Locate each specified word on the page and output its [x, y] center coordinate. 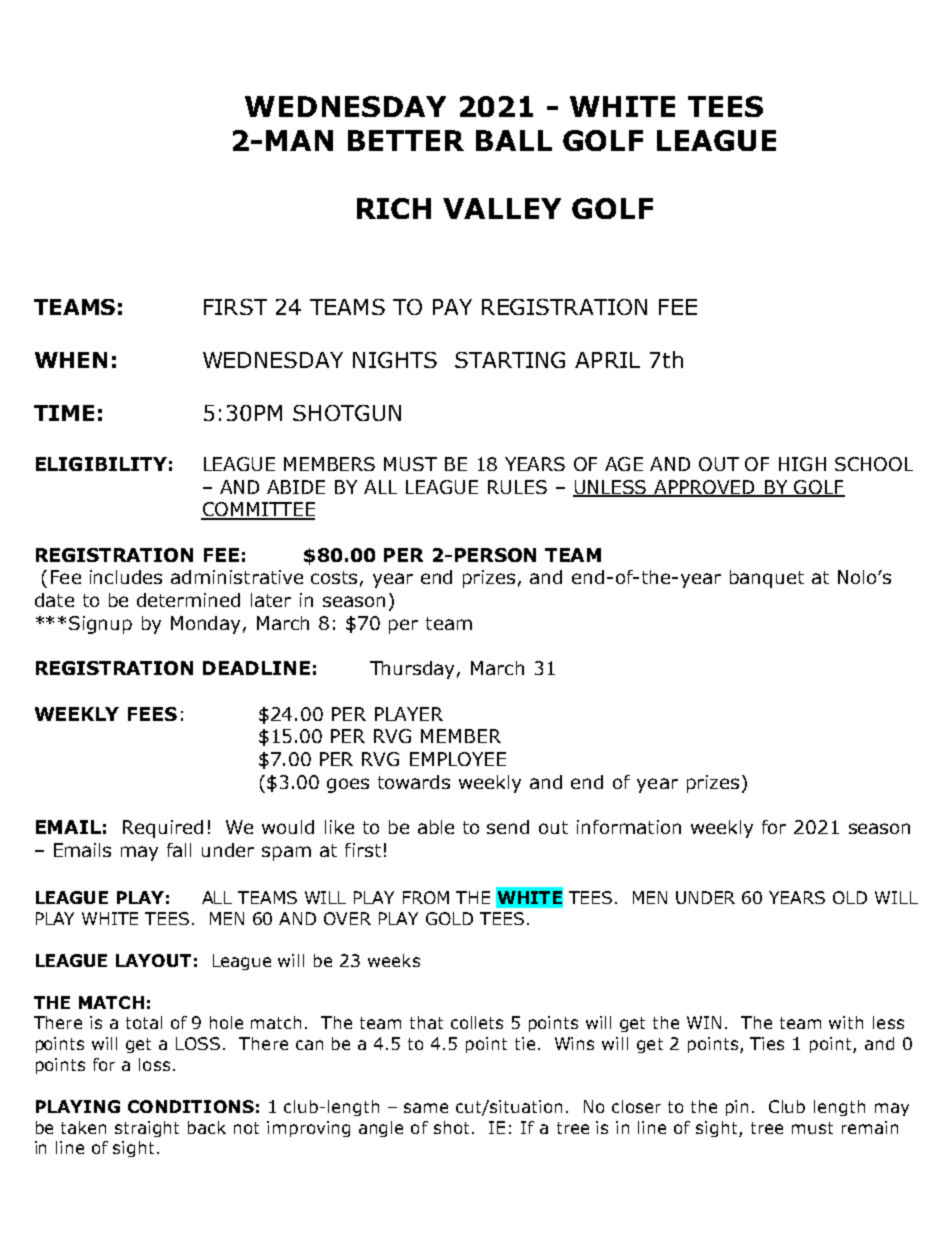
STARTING [510, 360]
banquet [767, 579]
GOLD [449, 918]
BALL [514, 140]
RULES [517, 487]
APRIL [607, 360]
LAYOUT [153, 960]
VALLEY [502, 208]
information [629, 827]
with [846, 1022]
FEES [152, 714]
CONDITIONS [191, 1106]
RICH [394, 208]
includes [126, 577]
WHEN [71, 360]
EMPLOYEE [458, 759]
